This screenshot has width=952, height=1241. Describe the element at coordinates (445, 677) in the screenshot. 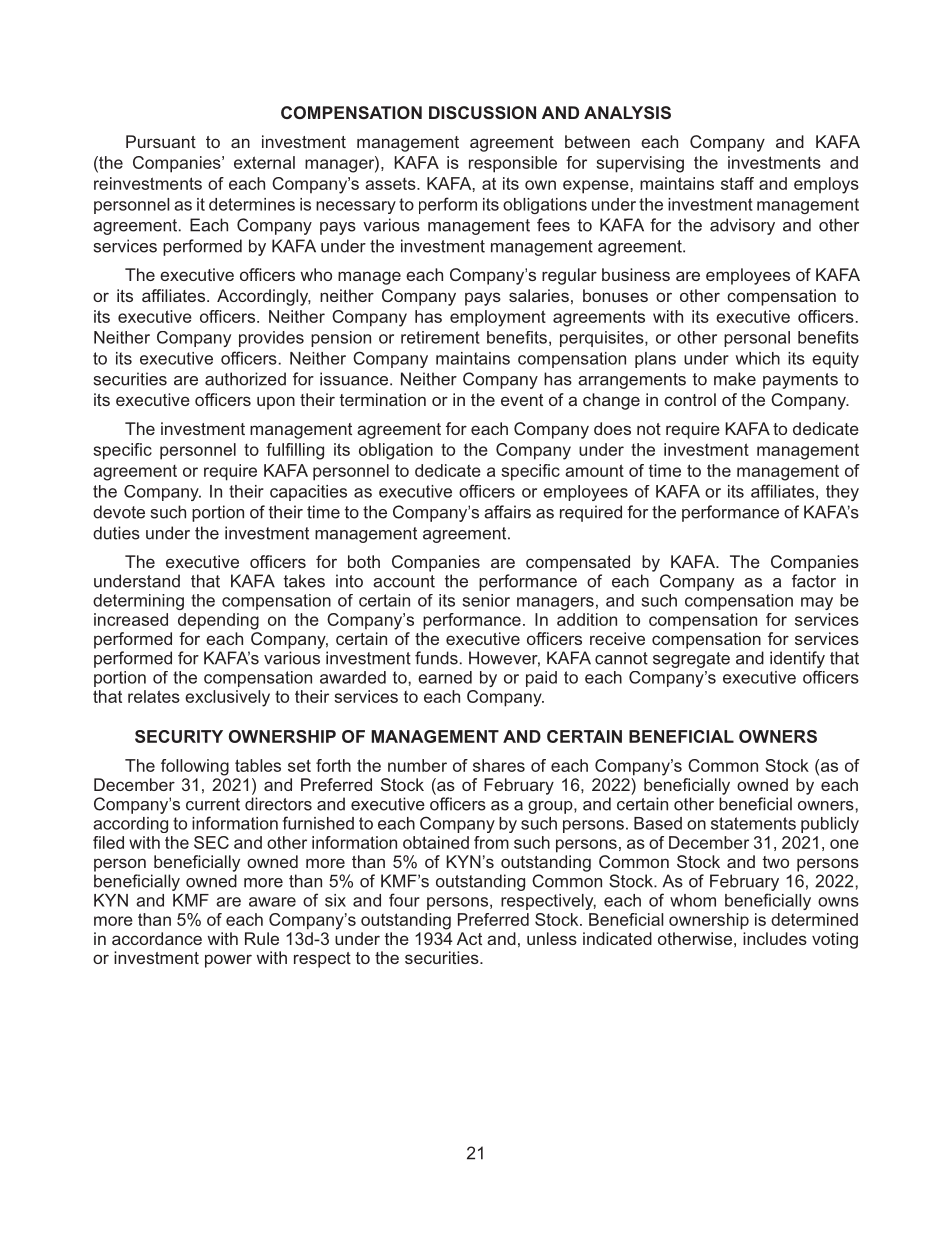

I see `earned` at that location.
